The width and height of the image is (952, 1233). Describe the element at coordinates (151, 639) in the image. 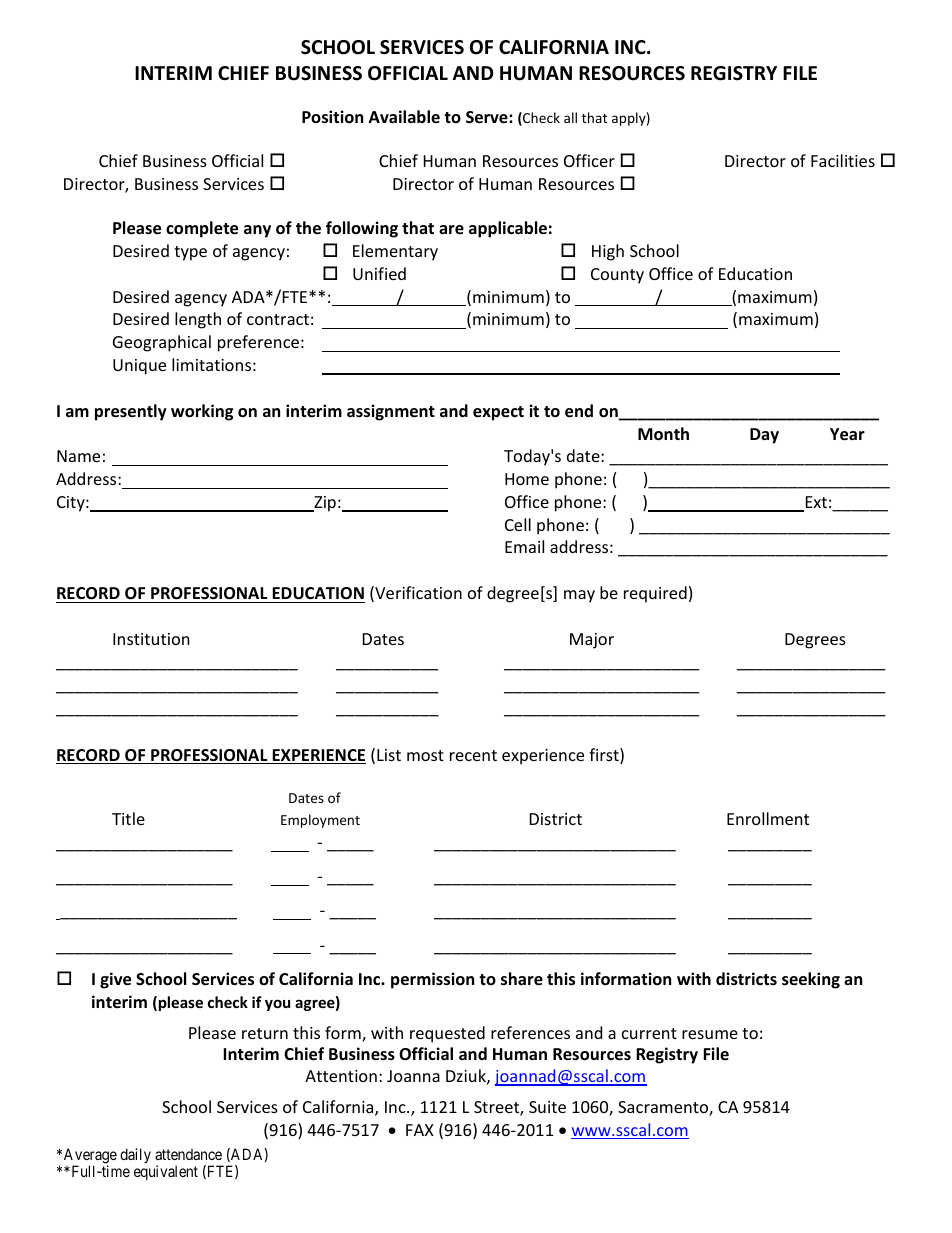

I see `Institution` at that location.
